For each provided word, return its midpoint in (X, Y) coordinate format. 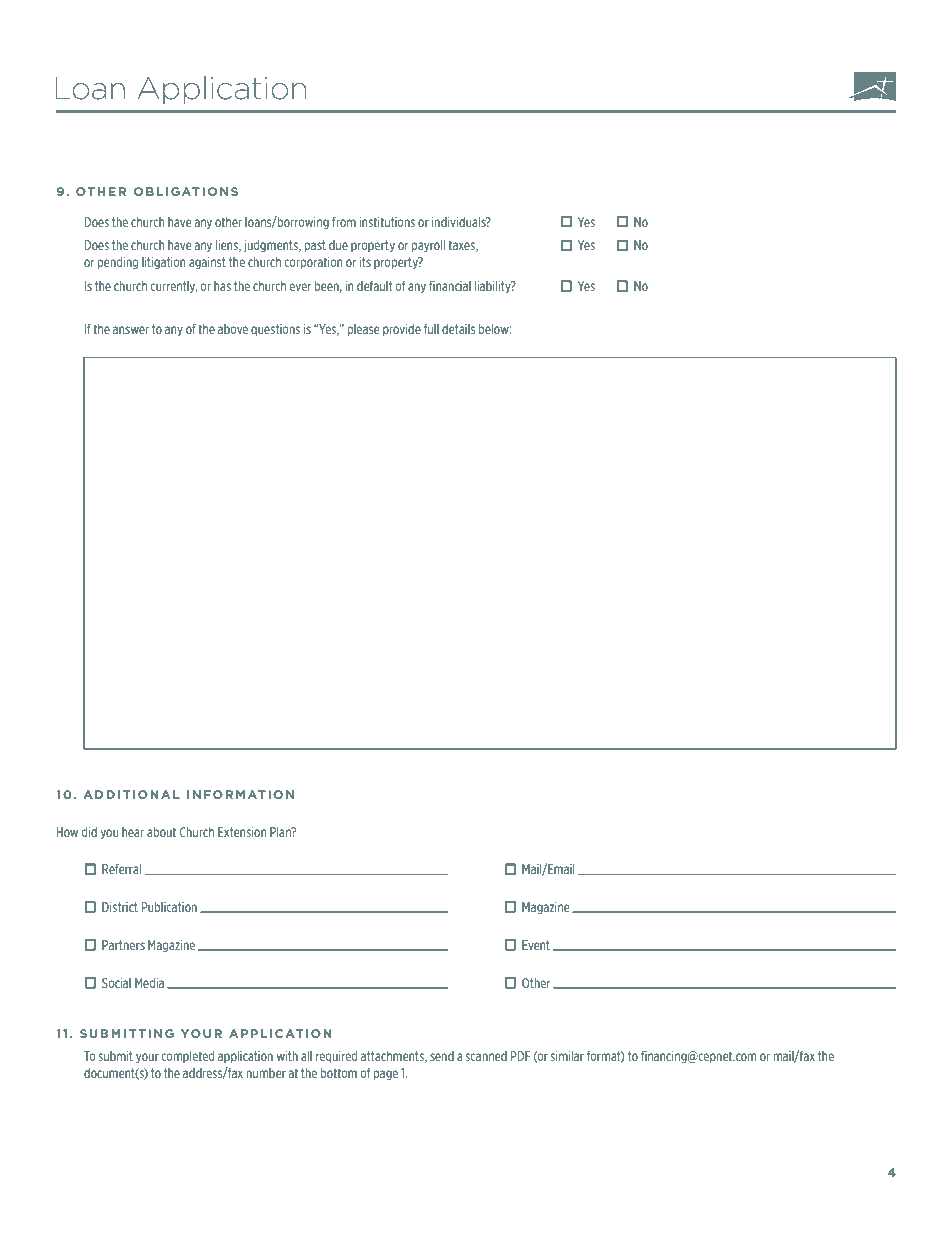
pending (117, 263)
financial (450, 286)
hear (133, 832)
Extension (242, 832)
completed (187, 1057)
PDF (521, 1056)
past (315, 246)
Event (536, 945)
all (306, 1056)
